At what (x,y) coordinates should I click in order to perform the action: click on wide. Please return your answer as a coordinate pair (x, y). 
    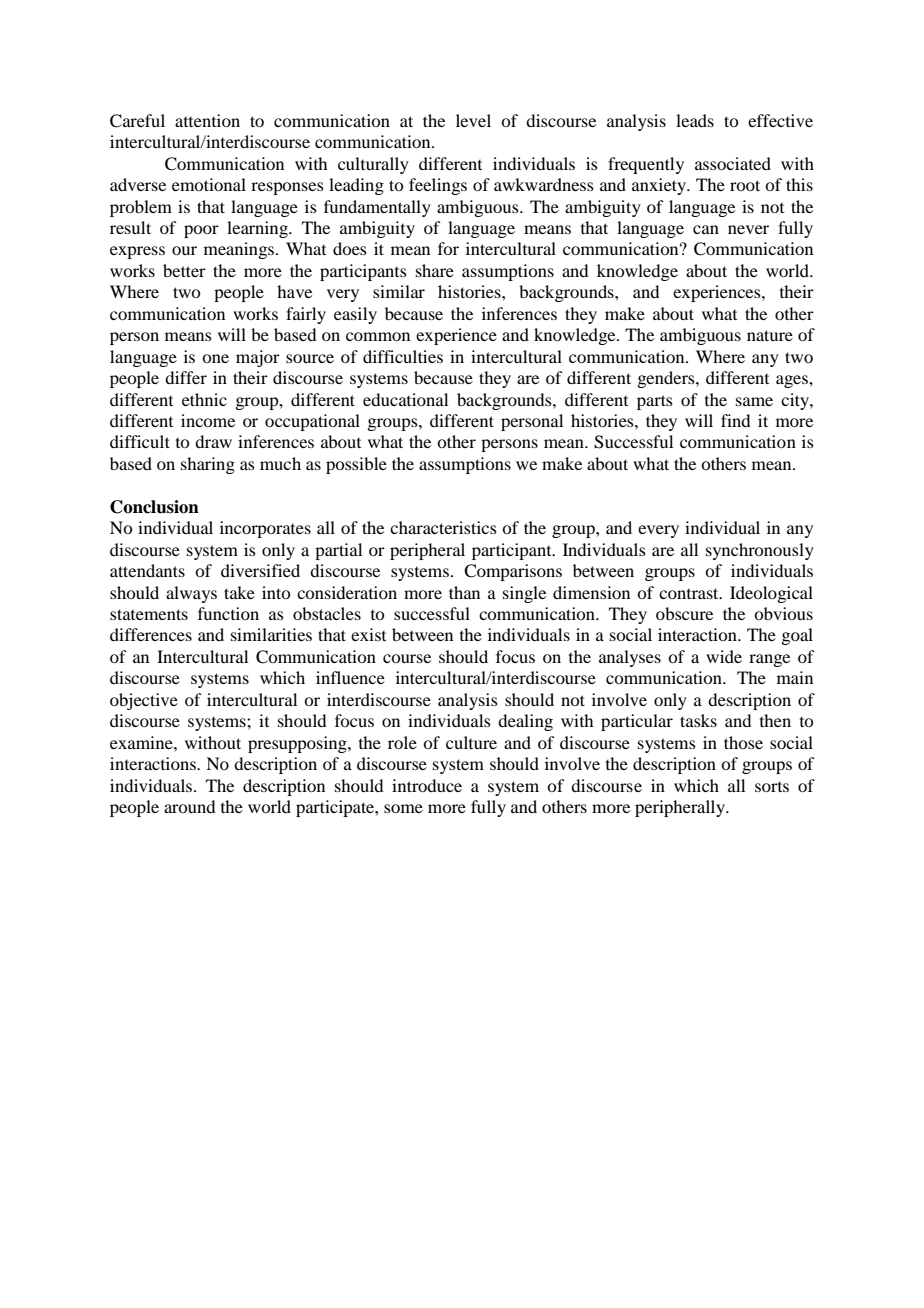
    Looking at the image, I should click on (724, 656).
